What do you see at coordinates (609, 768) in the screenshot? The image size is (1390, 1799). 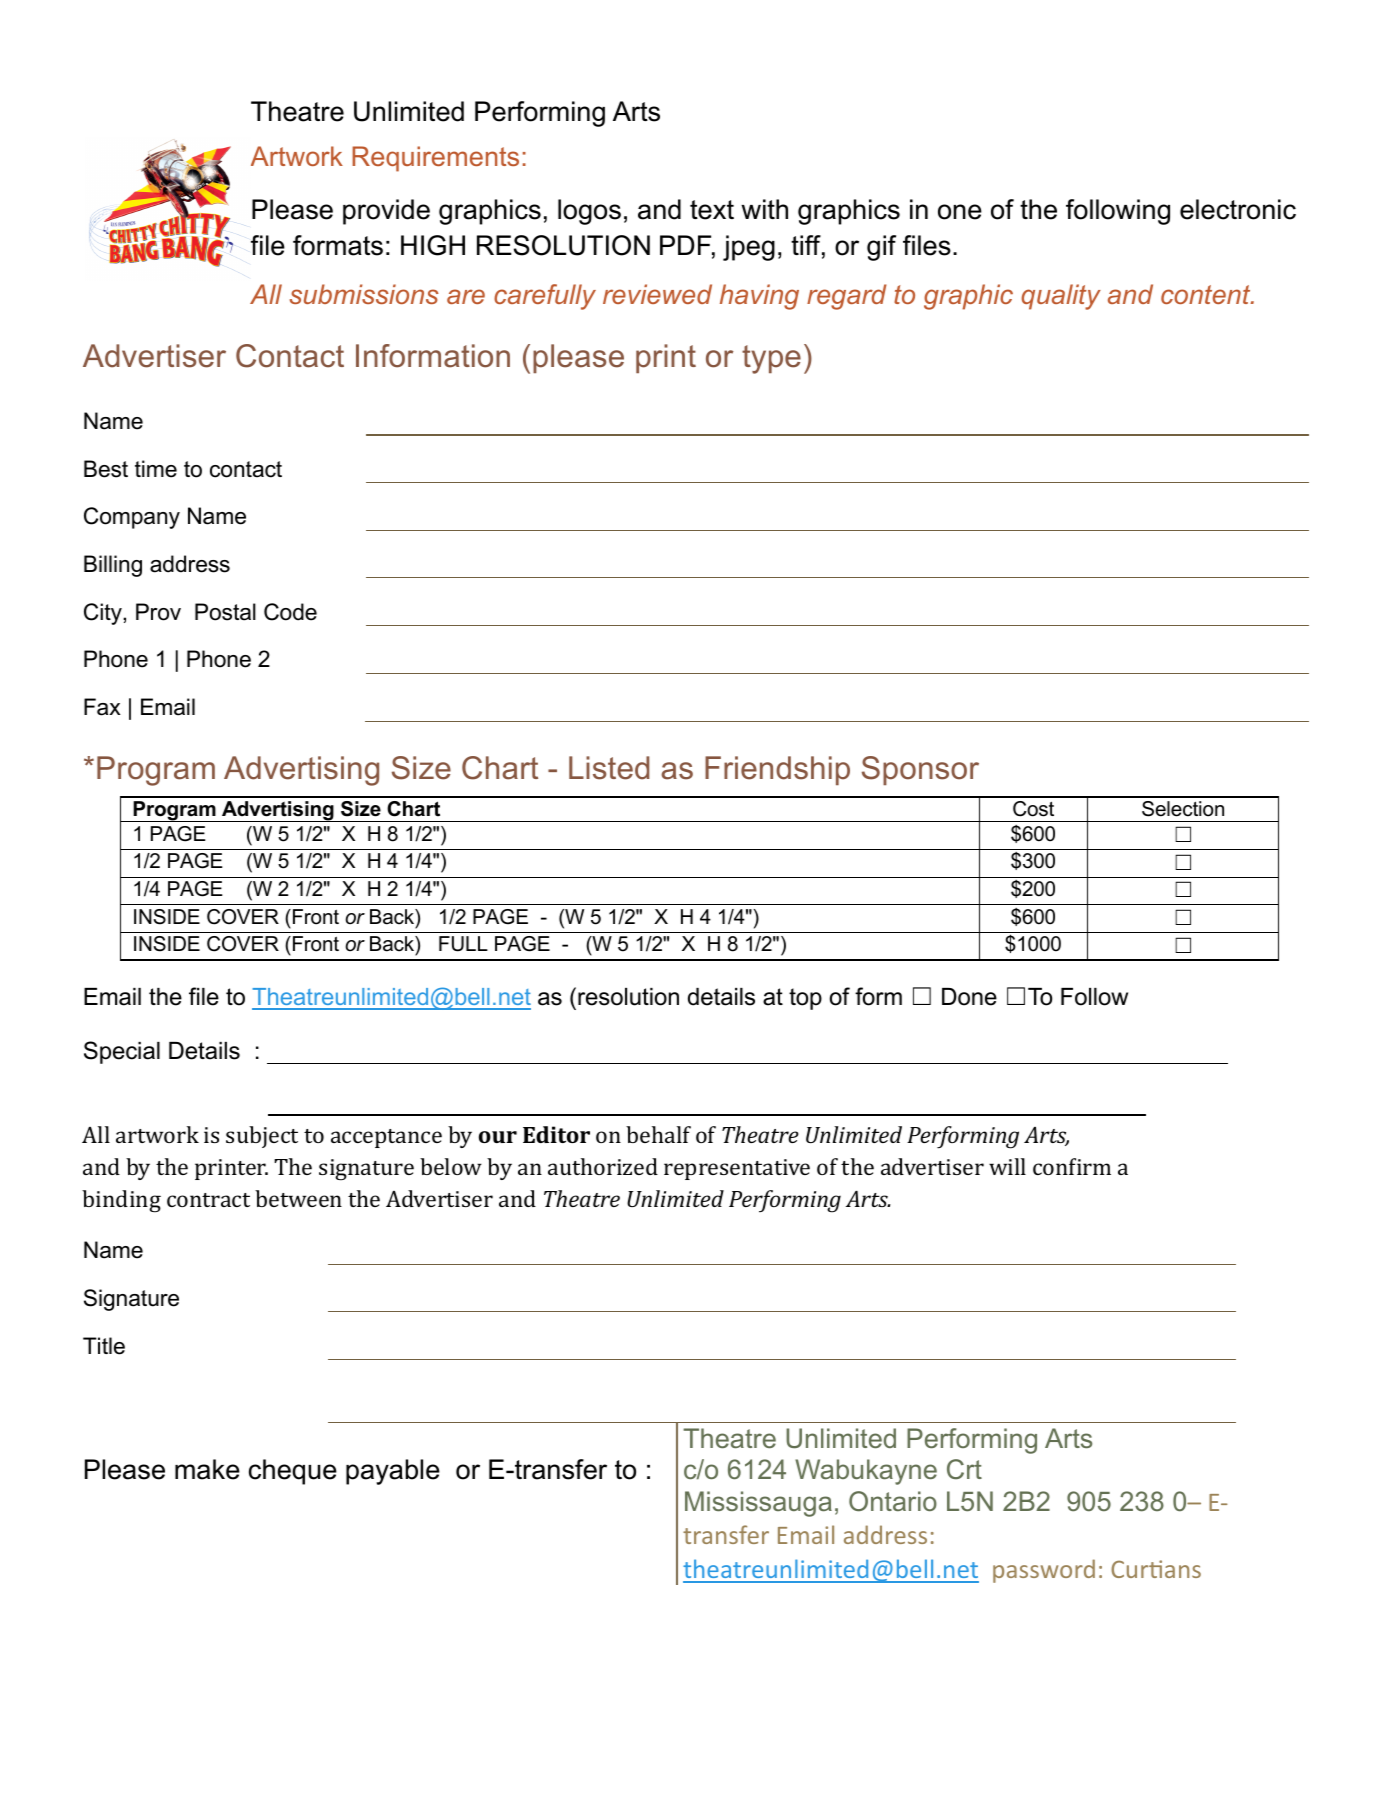 I see `Listed` at bounding box center [609, 768].
